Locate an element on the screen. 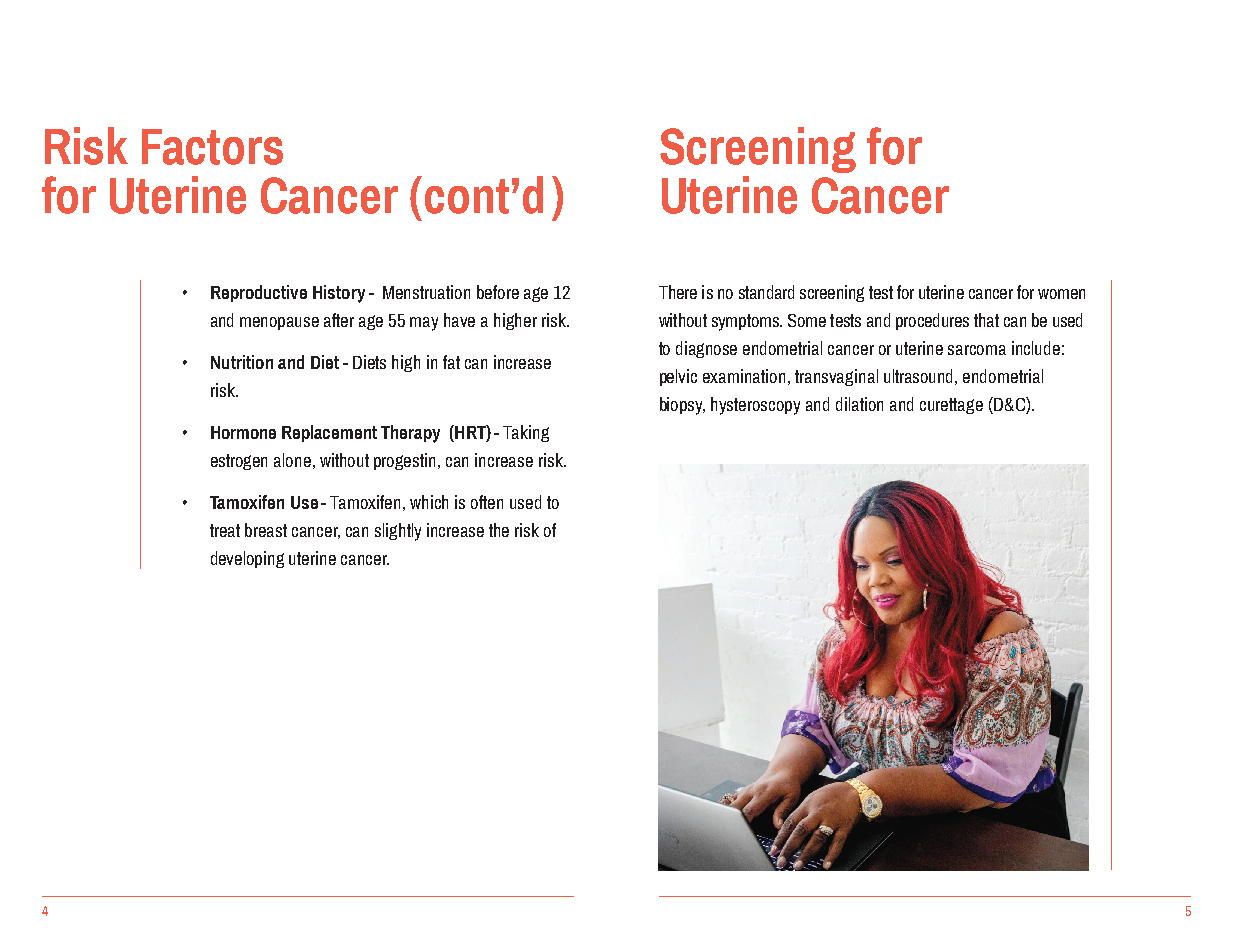 This screenshot has height=952, width=1233. There is located at coordinates (678, 292).
